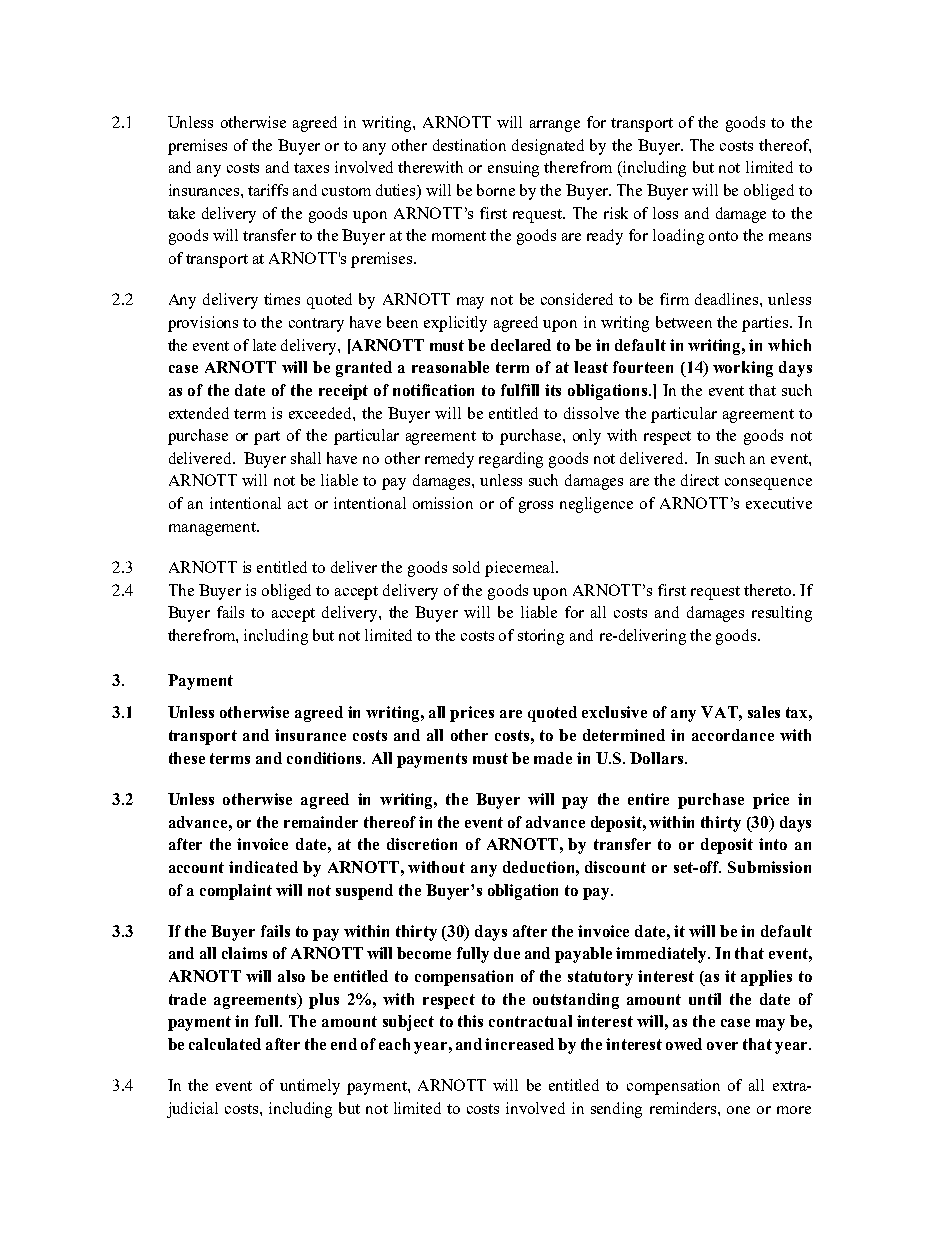 Image resolution: width=952 pixels, height=1233 pixels. What do you see at coordinates (541, 637) in the screenshot?
I see `storing` at bounding box center [541, 637].
